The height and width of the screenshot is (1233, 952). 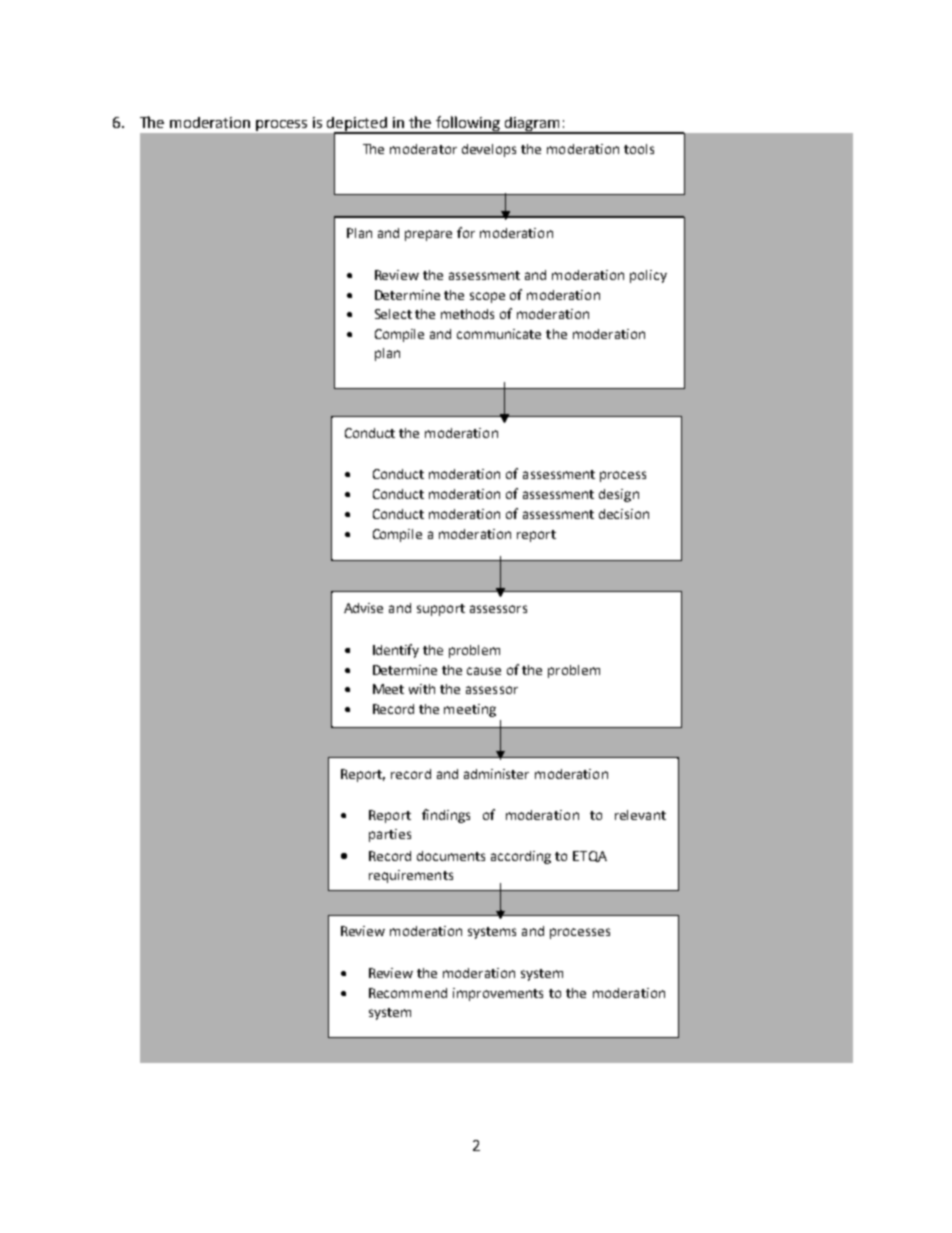 What do you see at coordinates (639, 149) in the screenshot?
I see `tools` at bounding box center [639, 149].
